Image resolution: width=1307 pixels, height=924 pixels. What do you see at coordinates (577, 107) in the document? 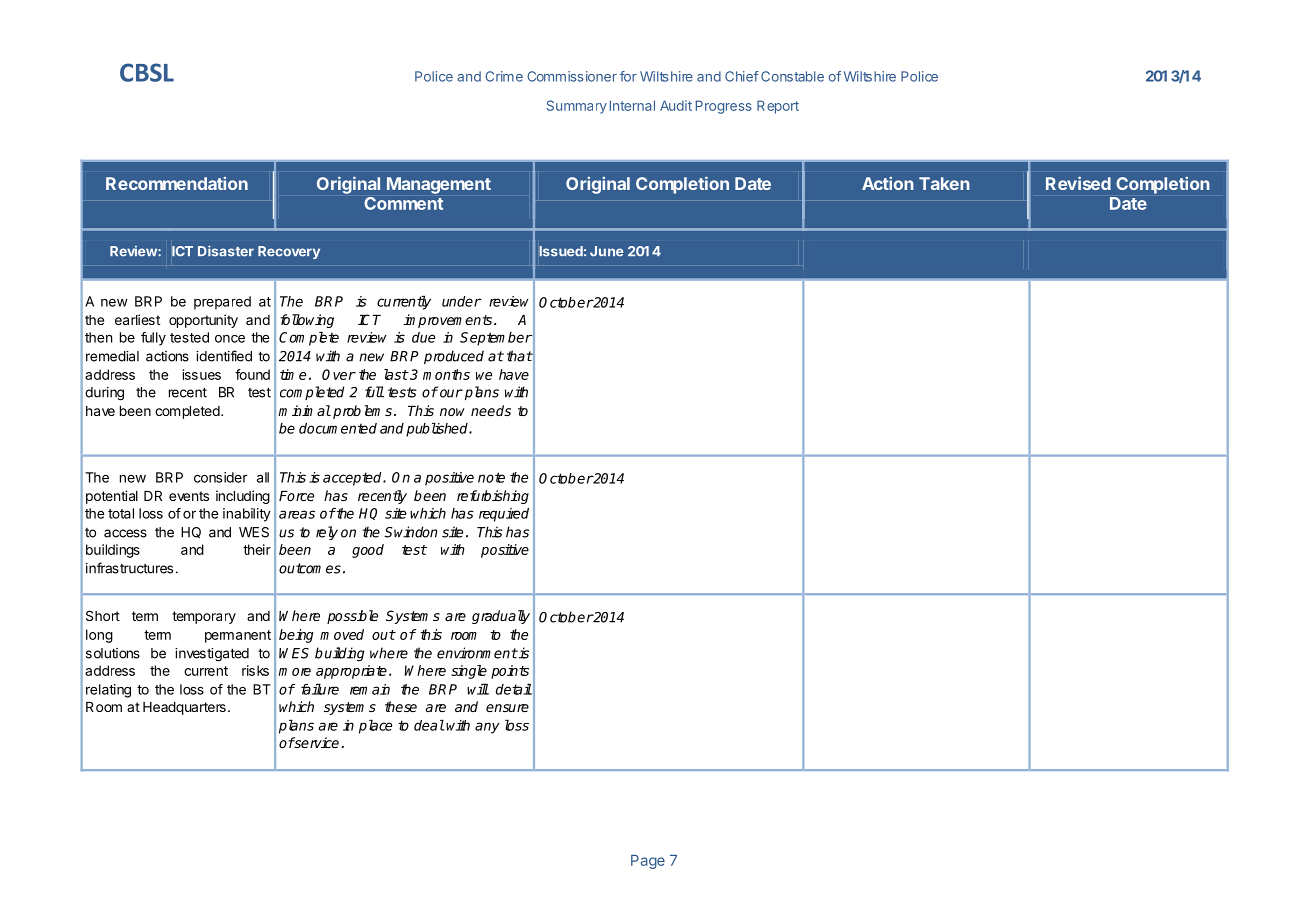
I see `Summary` at bounding box center [577, 107].
